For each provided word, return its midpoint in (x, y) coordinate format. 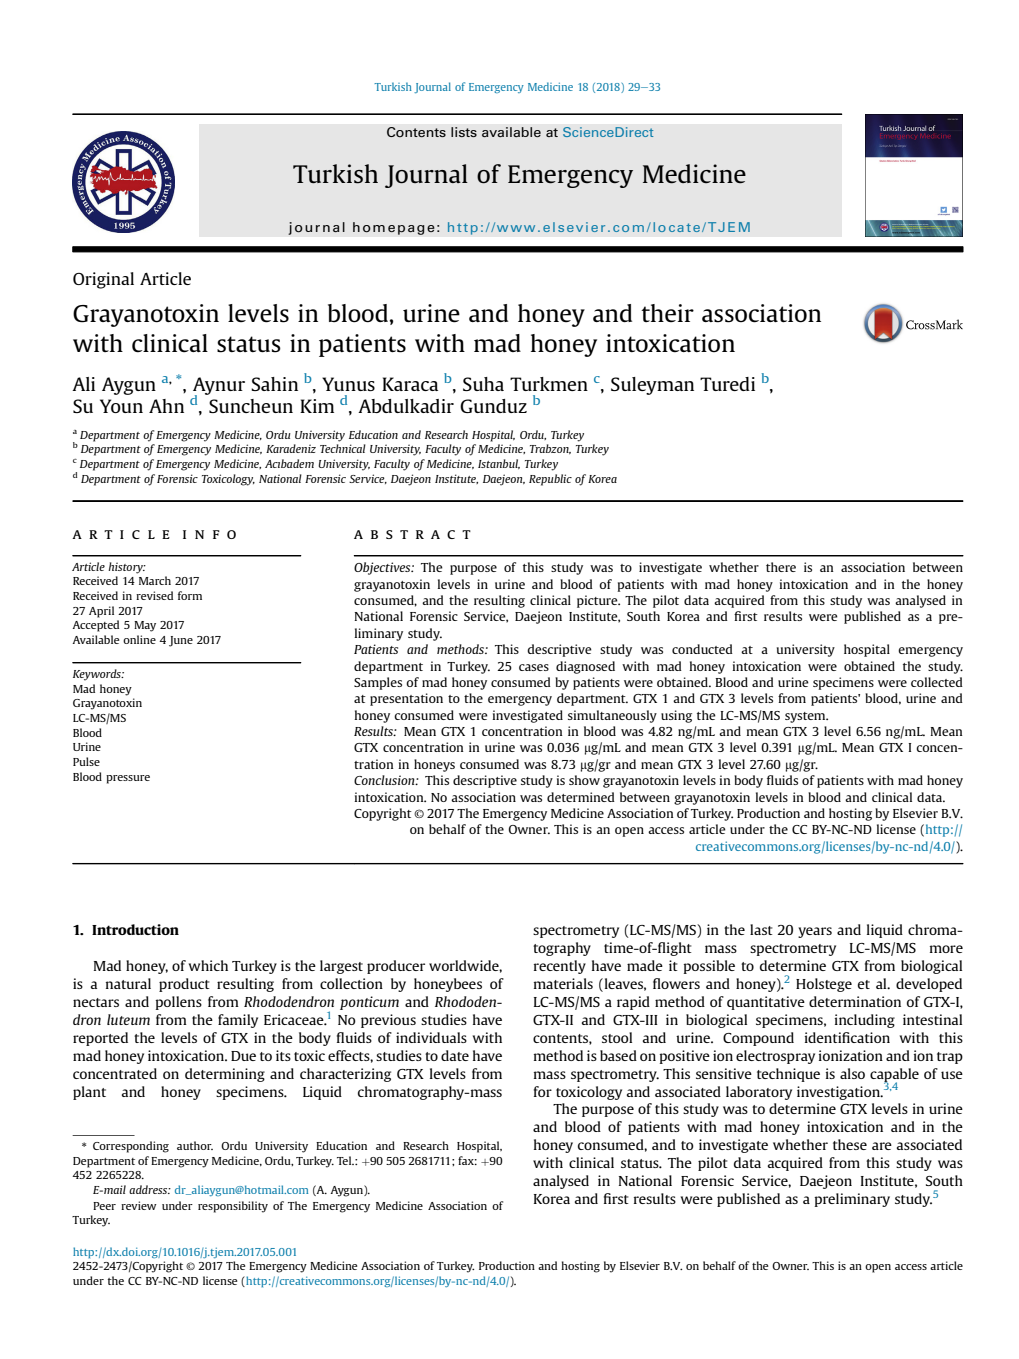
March (155, 580)
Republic (550, 480)
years (815, 932)
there (781, 567)
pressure (128, 779)
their (667, 313)
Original (103, 280)
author (195, 1145)
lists (464, 132)
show (584, 780)
